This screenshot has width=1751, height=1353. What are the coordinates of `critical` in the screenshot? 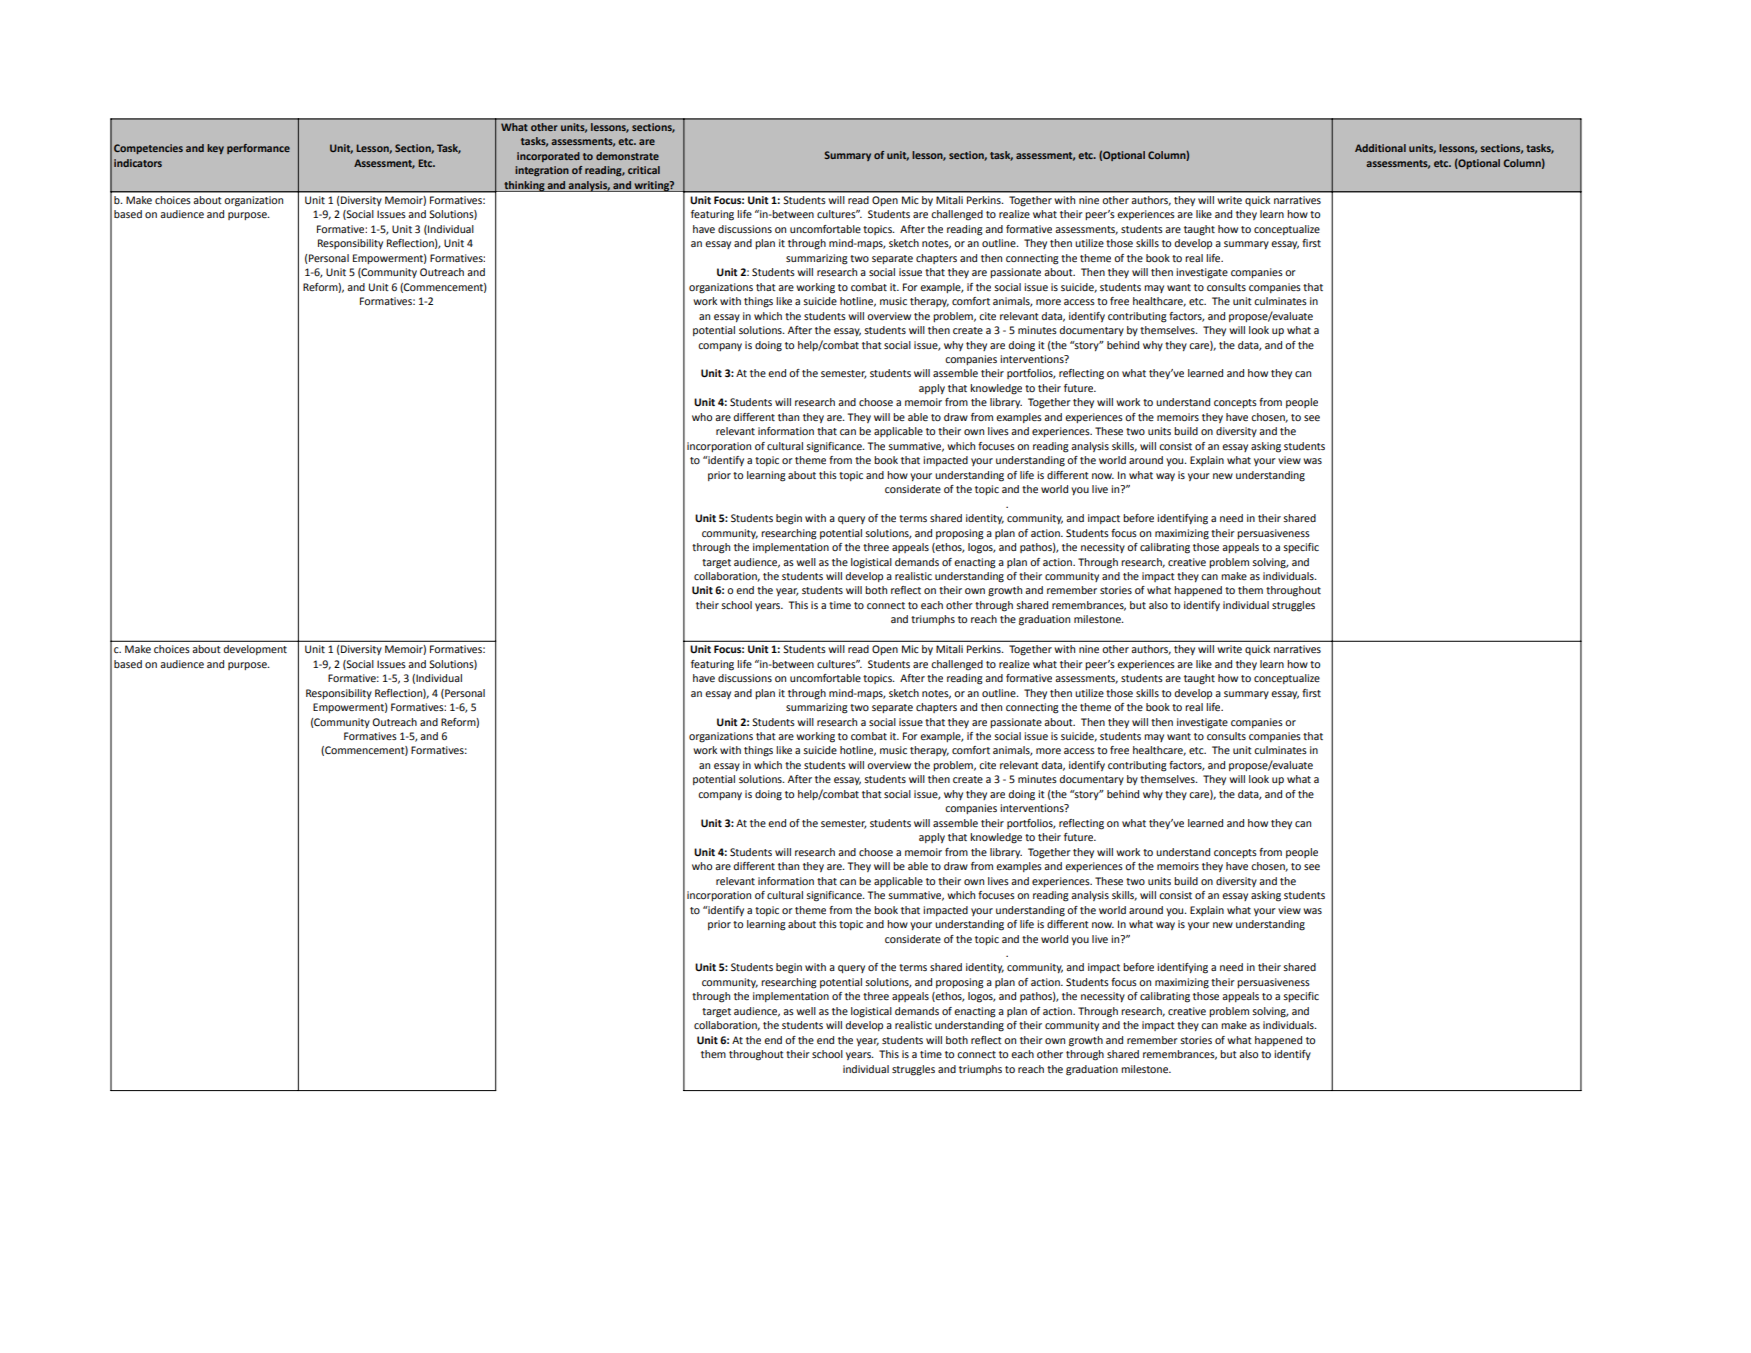 It's located at (644, 170).
